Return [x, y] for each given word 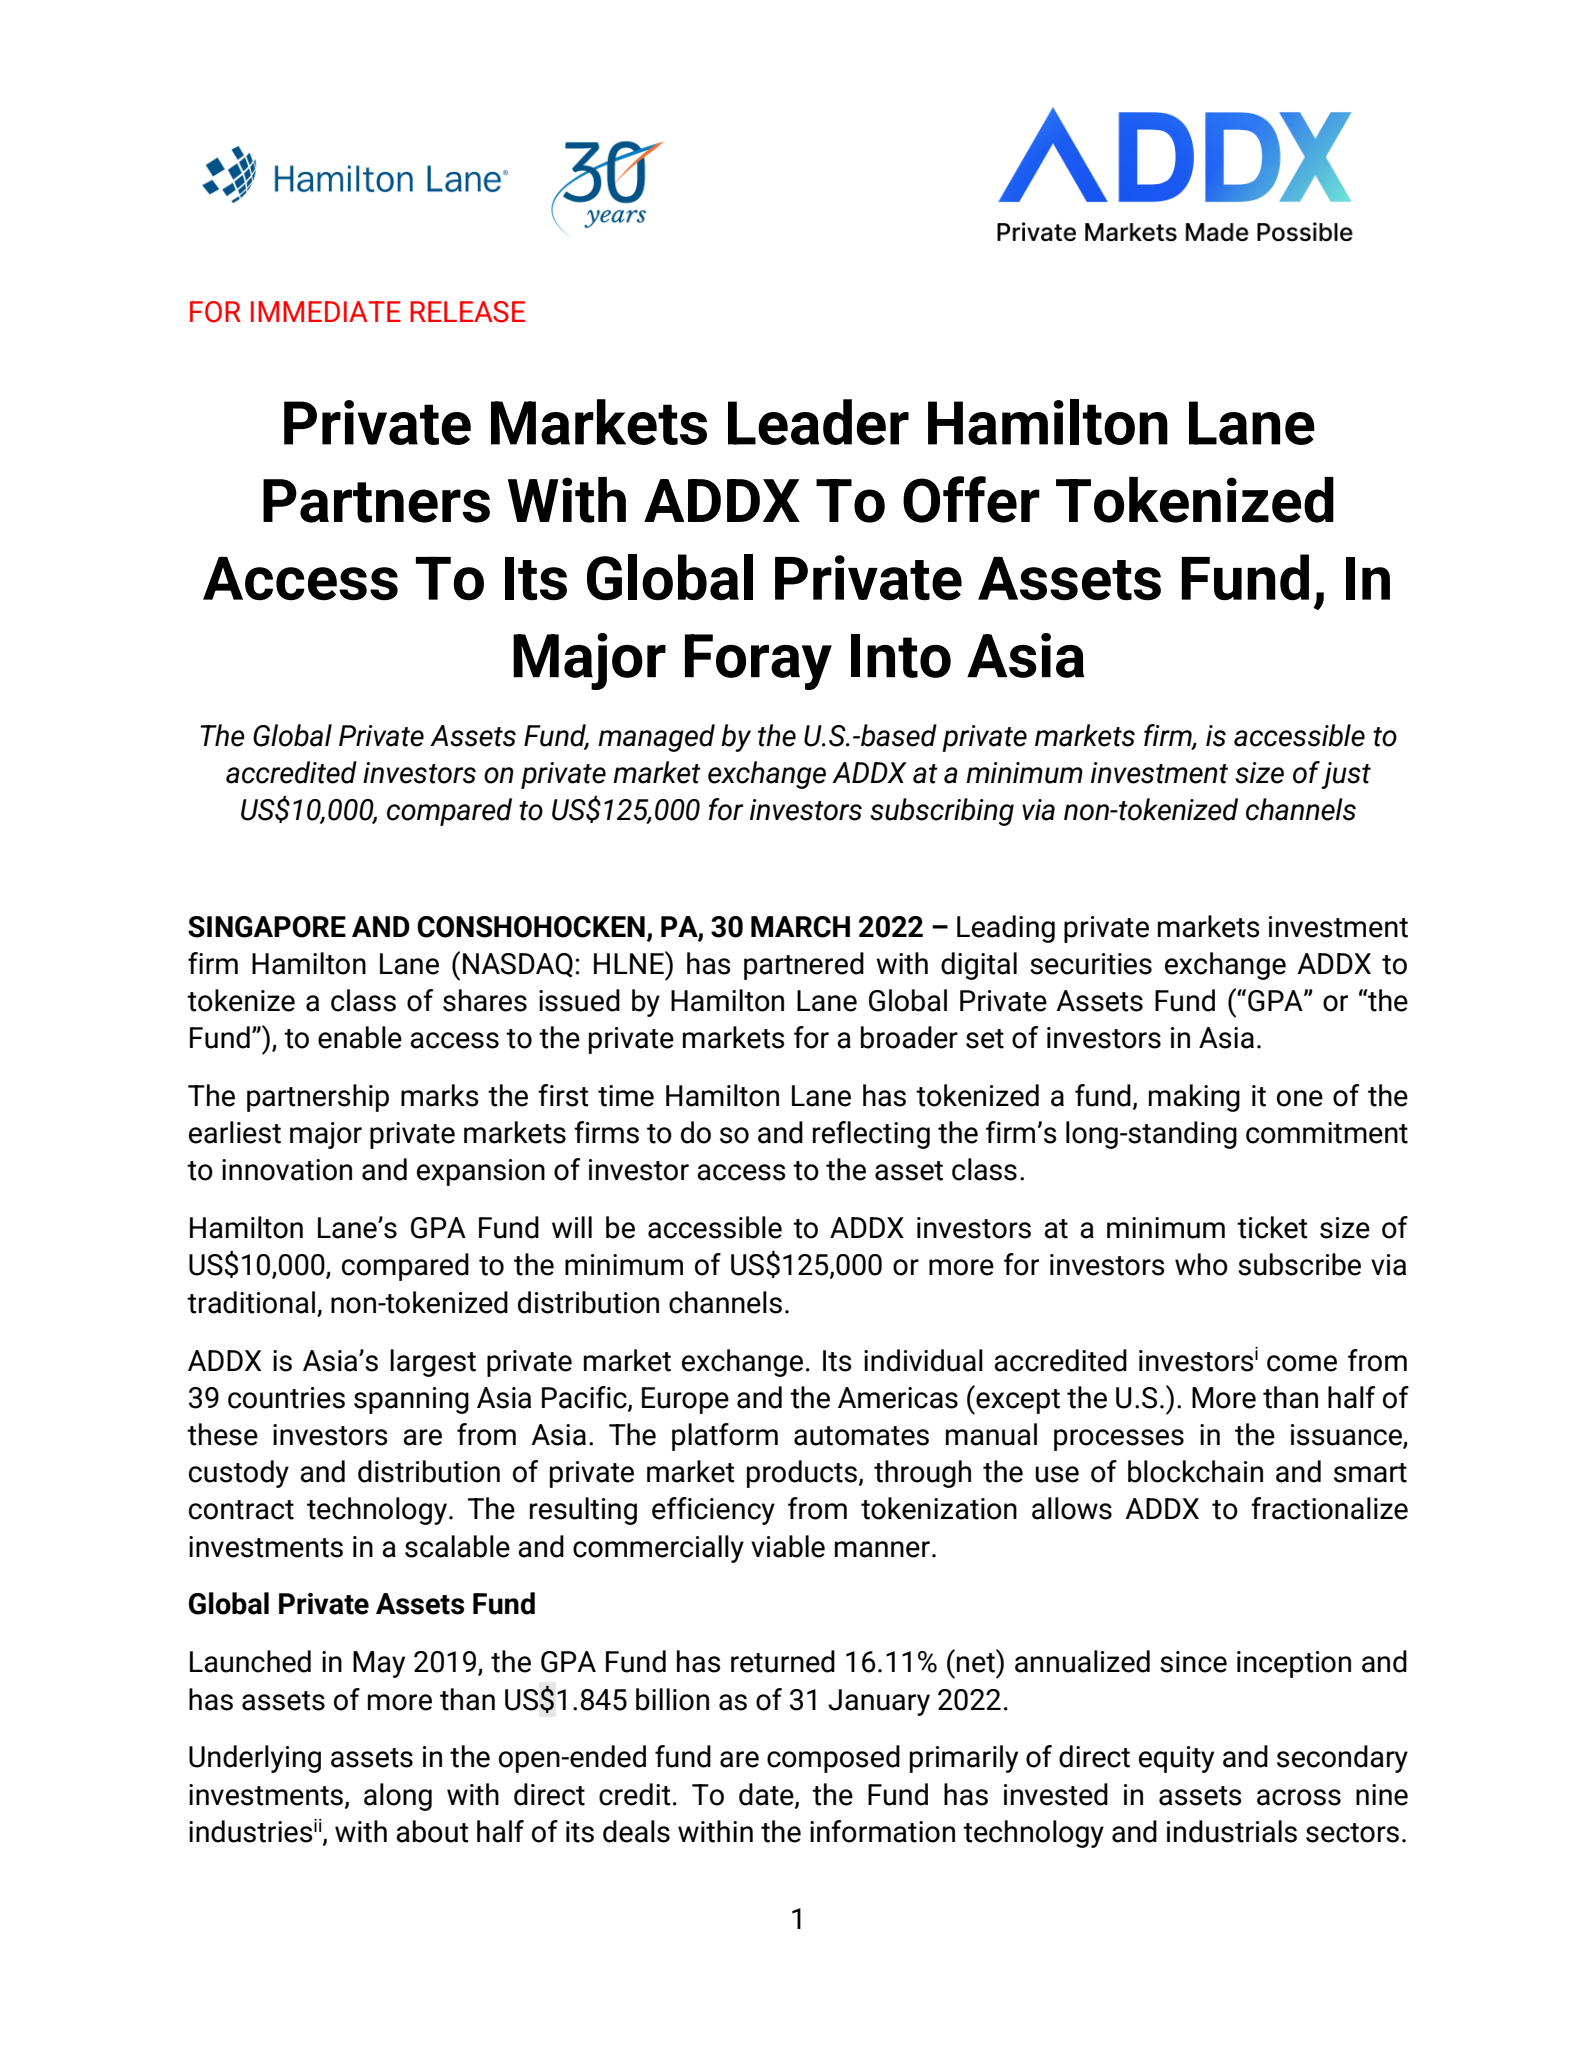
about [432, 1831]
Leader [818, 422]
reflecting [871, 1135]
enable [360, 1037]
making [1194, 1098]
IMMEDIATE [326, 311]
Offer [971, 499]
